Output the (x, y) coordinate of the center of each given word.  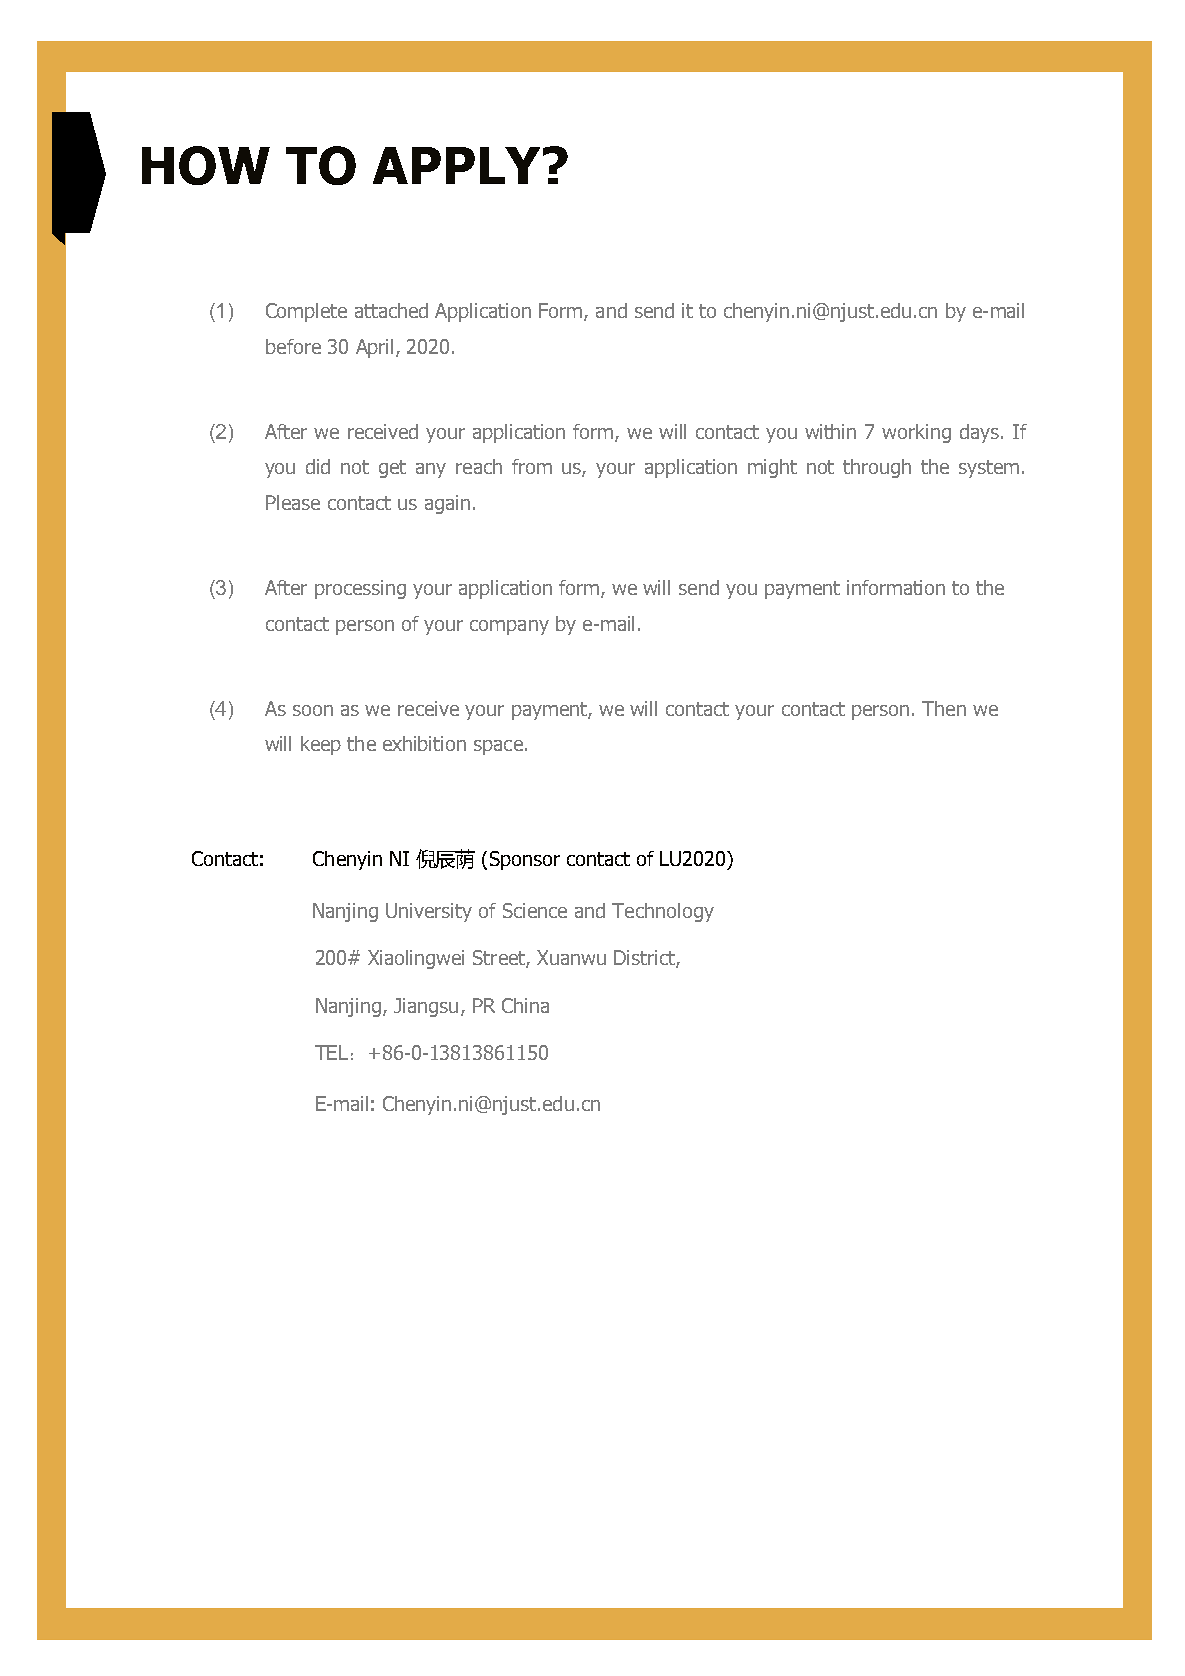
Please (293, 502)
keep (321, 745)
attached (391, 310)
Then (944, 708)
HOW (206, 165)
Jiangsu (426, 1007)
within (830, 431)
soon (313, 710)
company (509, 627)
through (877, 468)
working (916, 433)
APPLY (456, 165)
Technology (663, 912)
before (293, 346)
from (532, 466)
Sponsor (525, 860)
